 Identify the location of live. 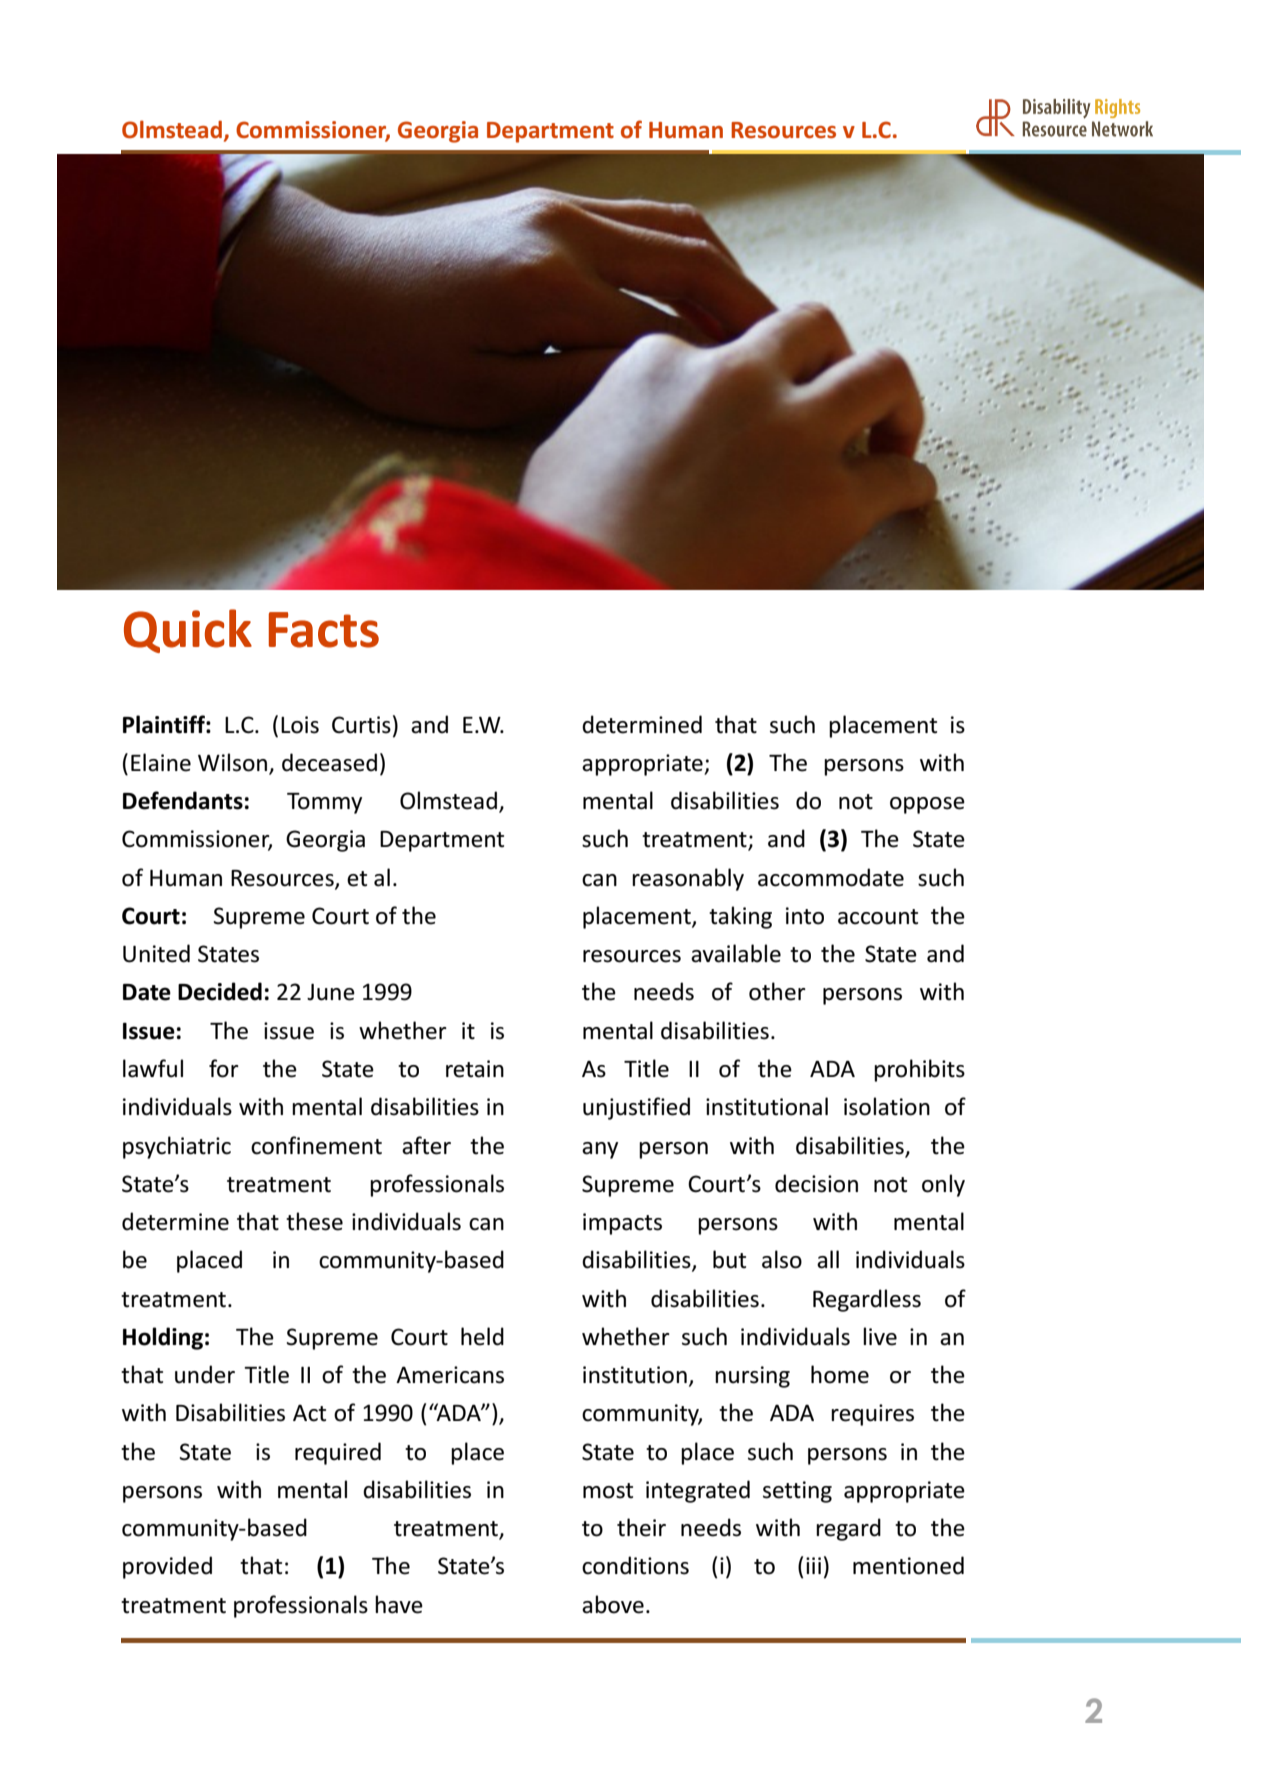
(880, 1336).
